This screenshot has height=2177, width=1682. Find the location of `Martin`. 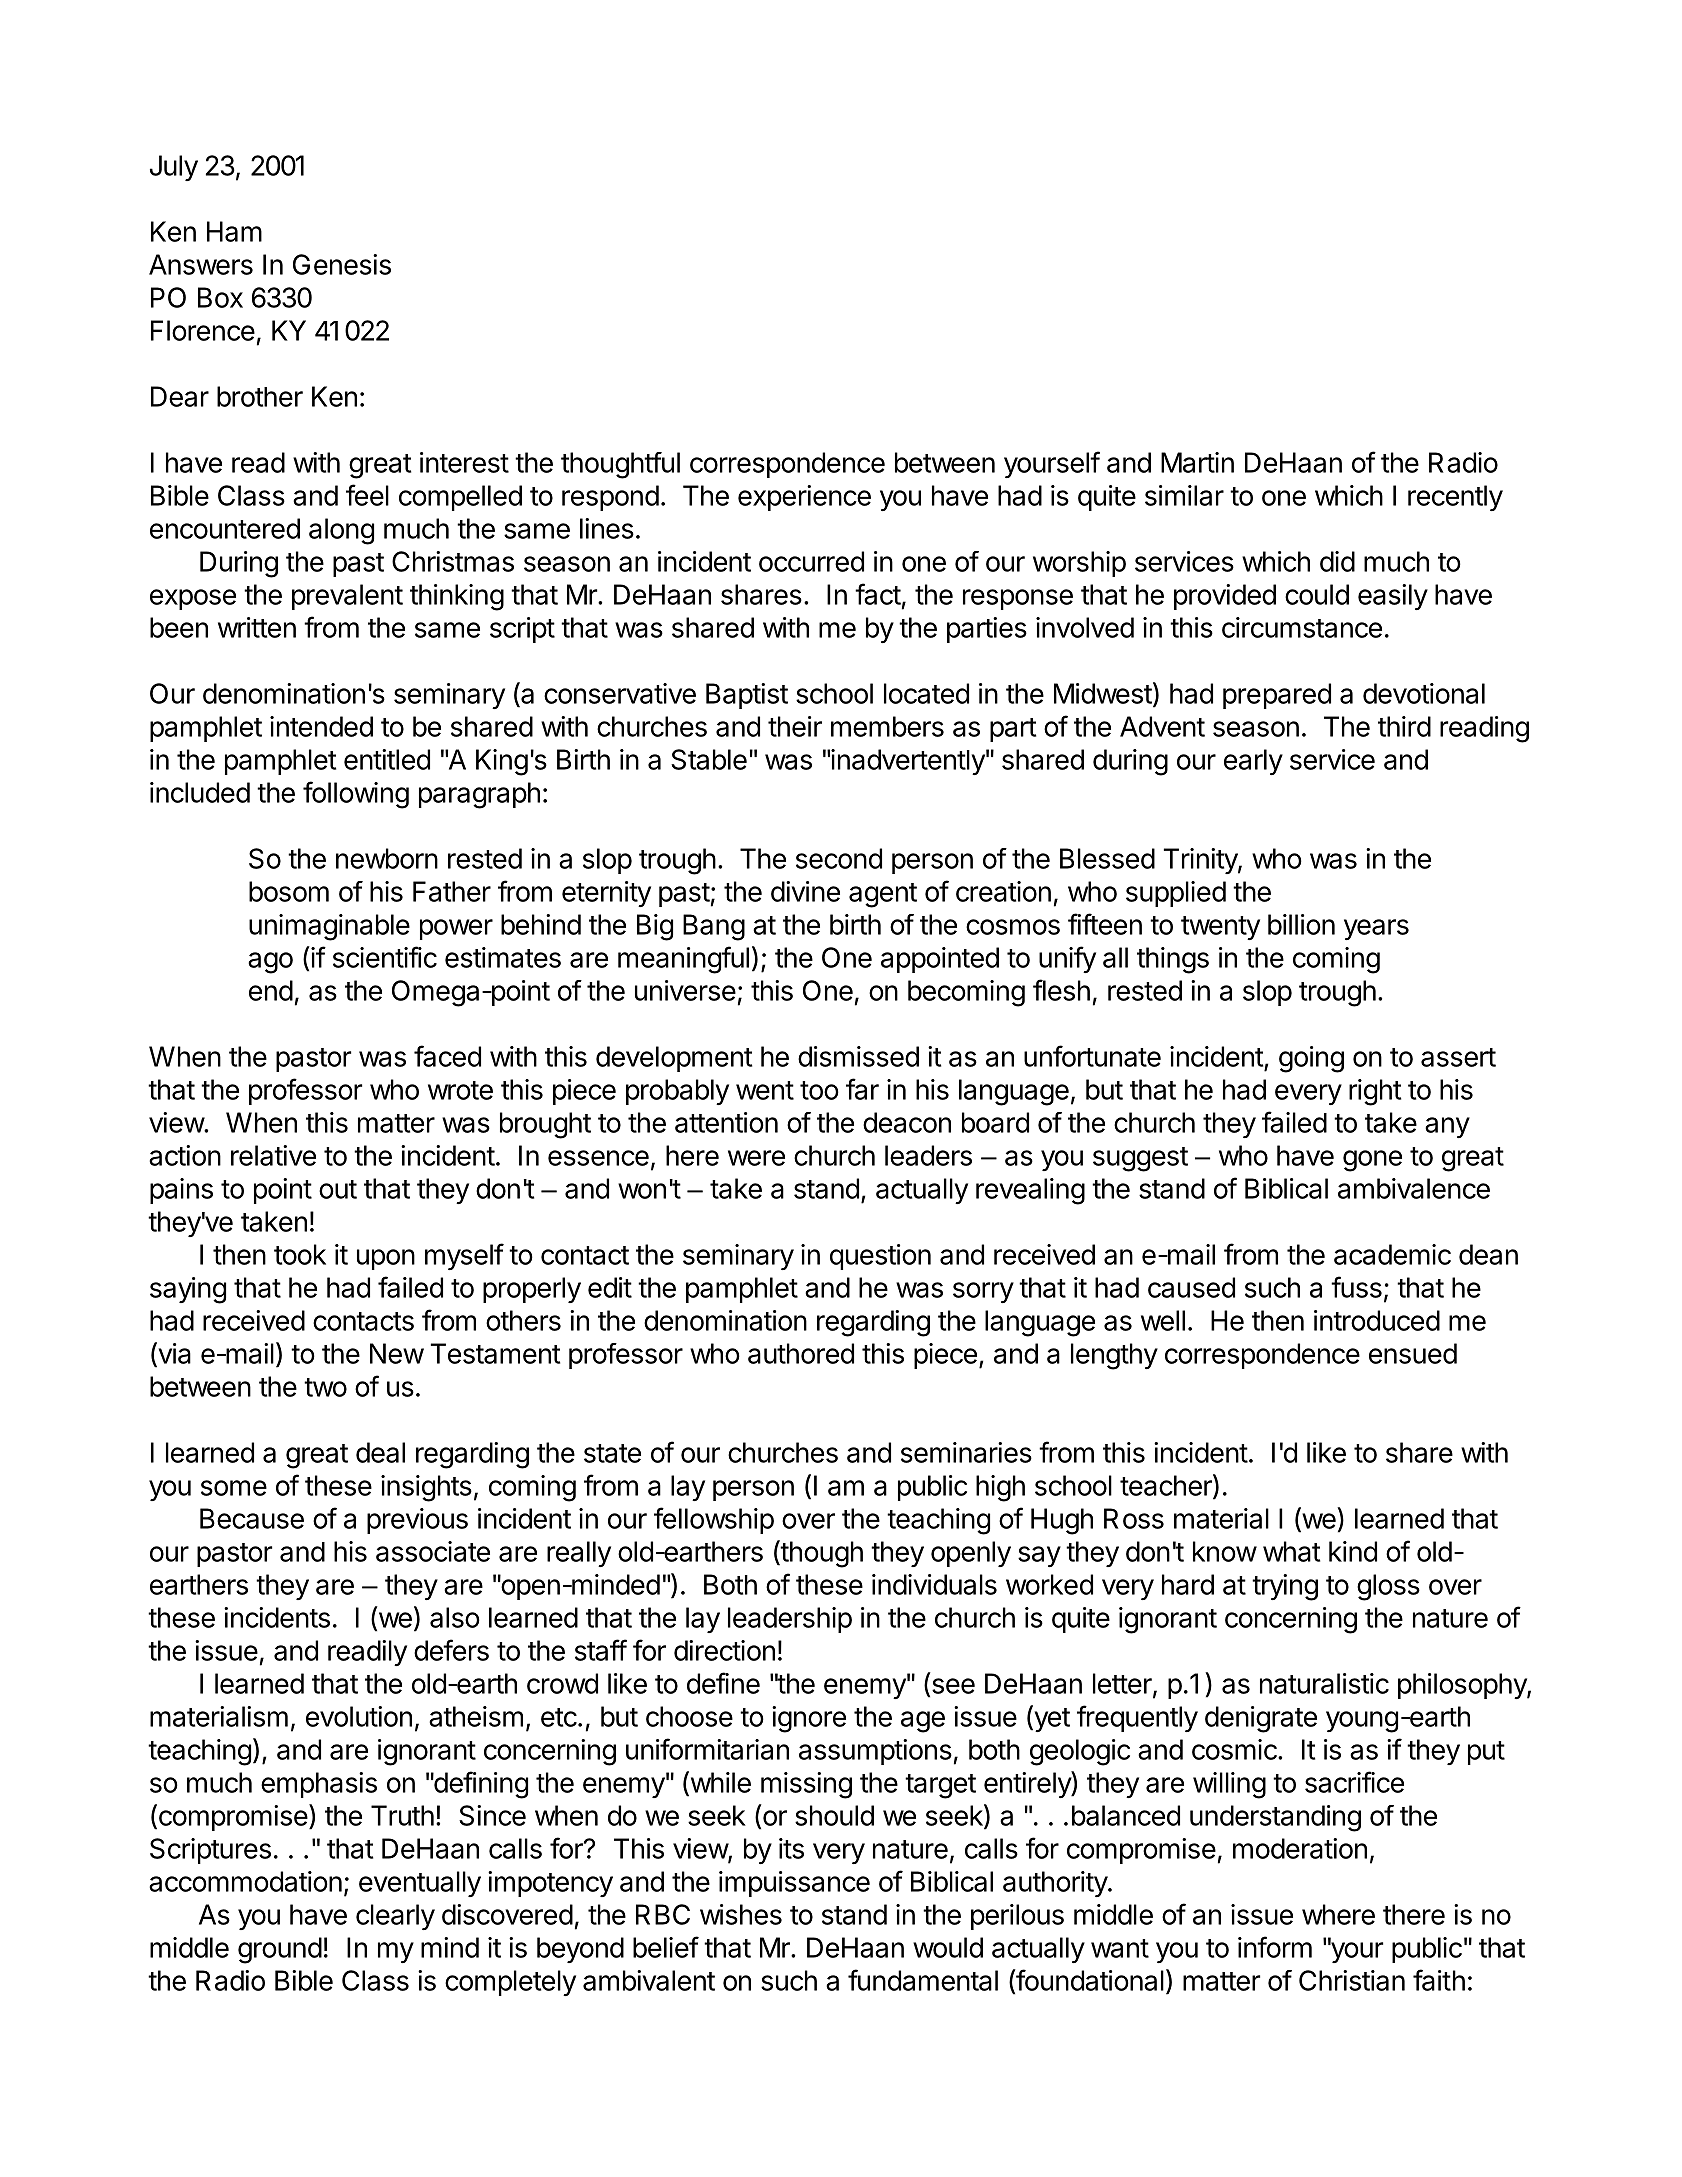

Martin is located at coordinates (1197, 462).
